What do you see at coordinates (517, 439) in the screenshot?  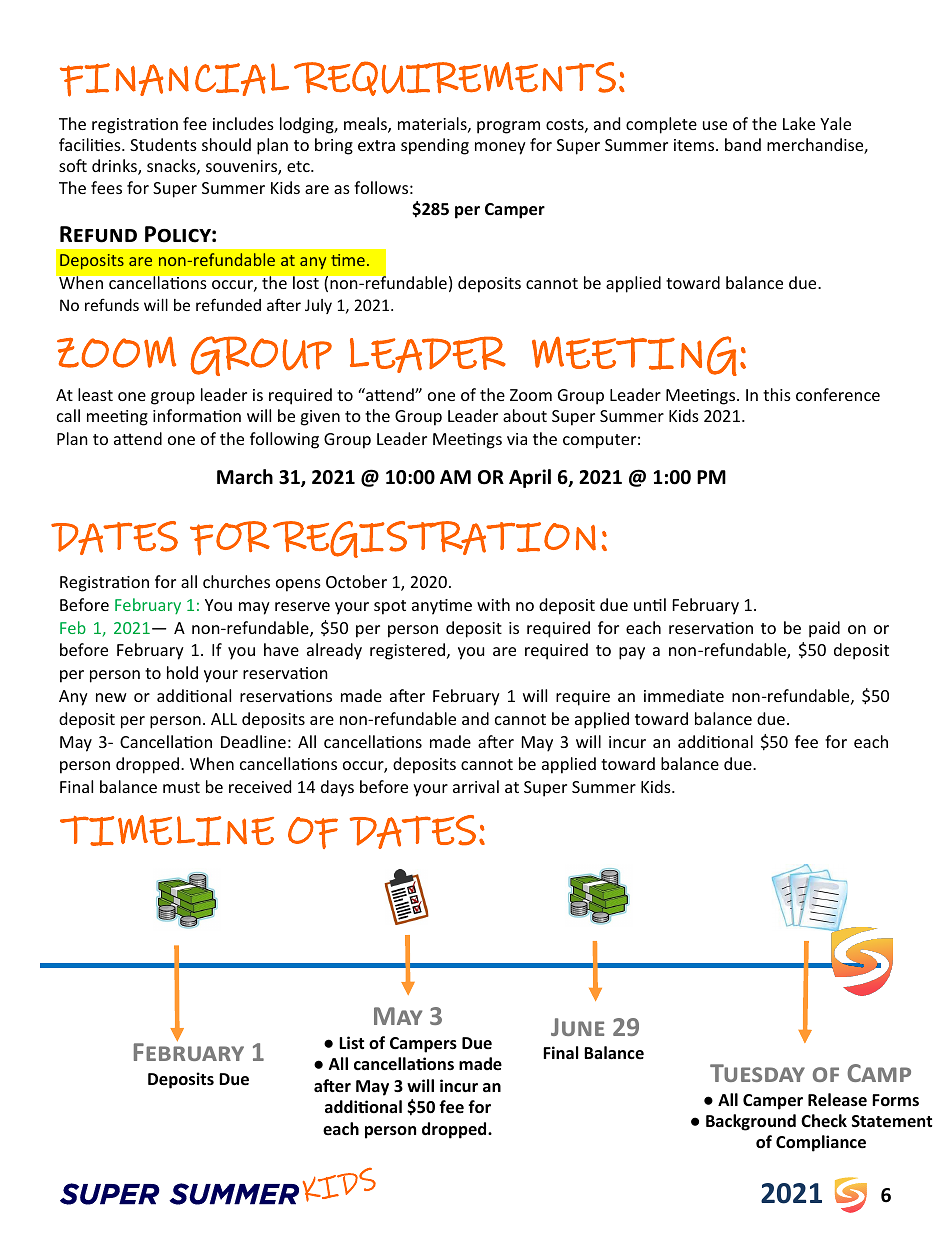 I see `via` at bounding box center [517, 439].
